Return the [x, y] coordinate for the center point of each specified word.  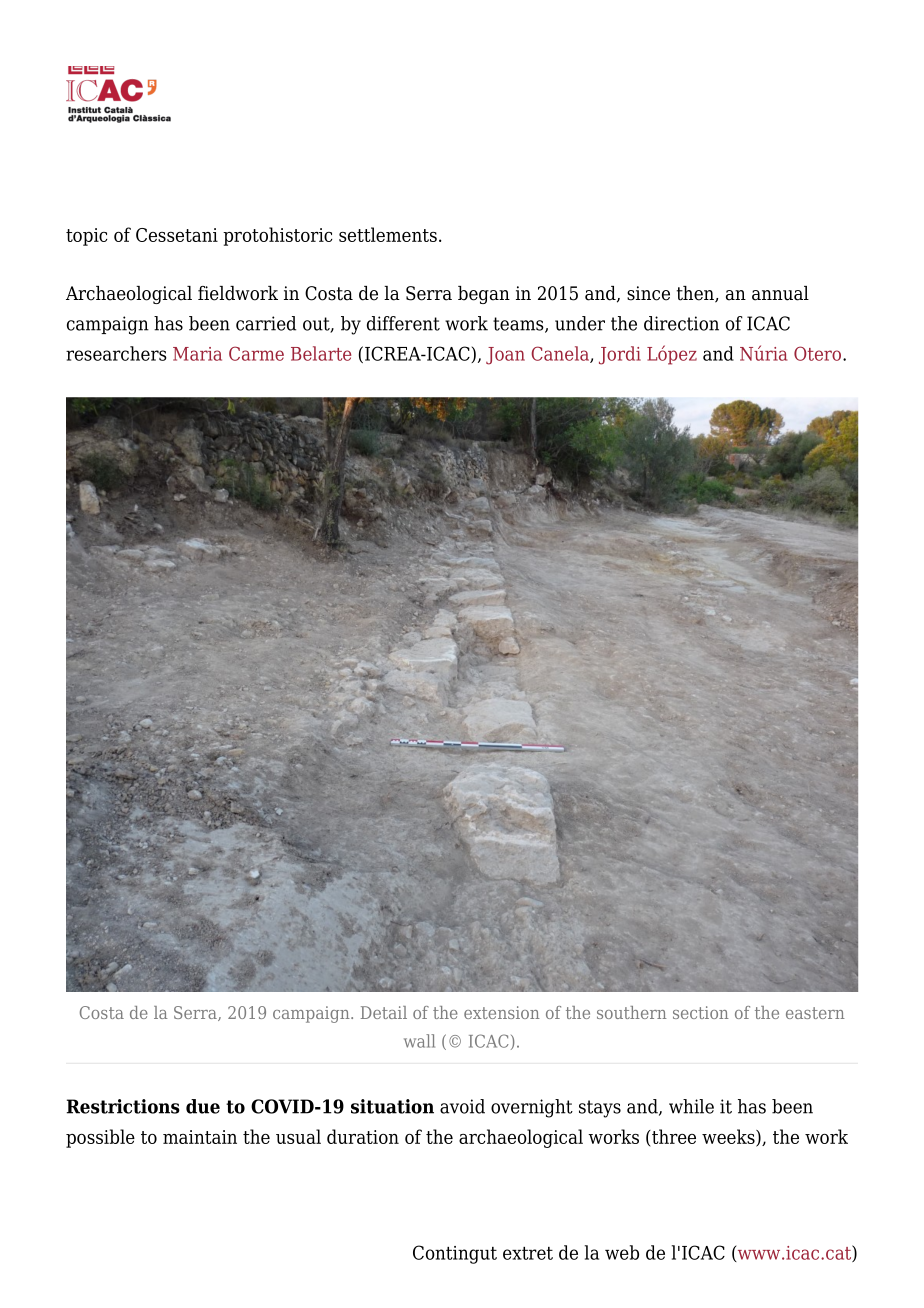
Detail [384, 1012]
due [203, 1106]
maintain [200, 1137]
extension [502, 1012]
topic [86, 237]
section [701, 1012]
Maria [197, 354]
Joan [505, 356]
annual [780, 293]
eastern [815, 1013]
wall [419, 1041]
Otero [819, 353]
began [484, 295]
